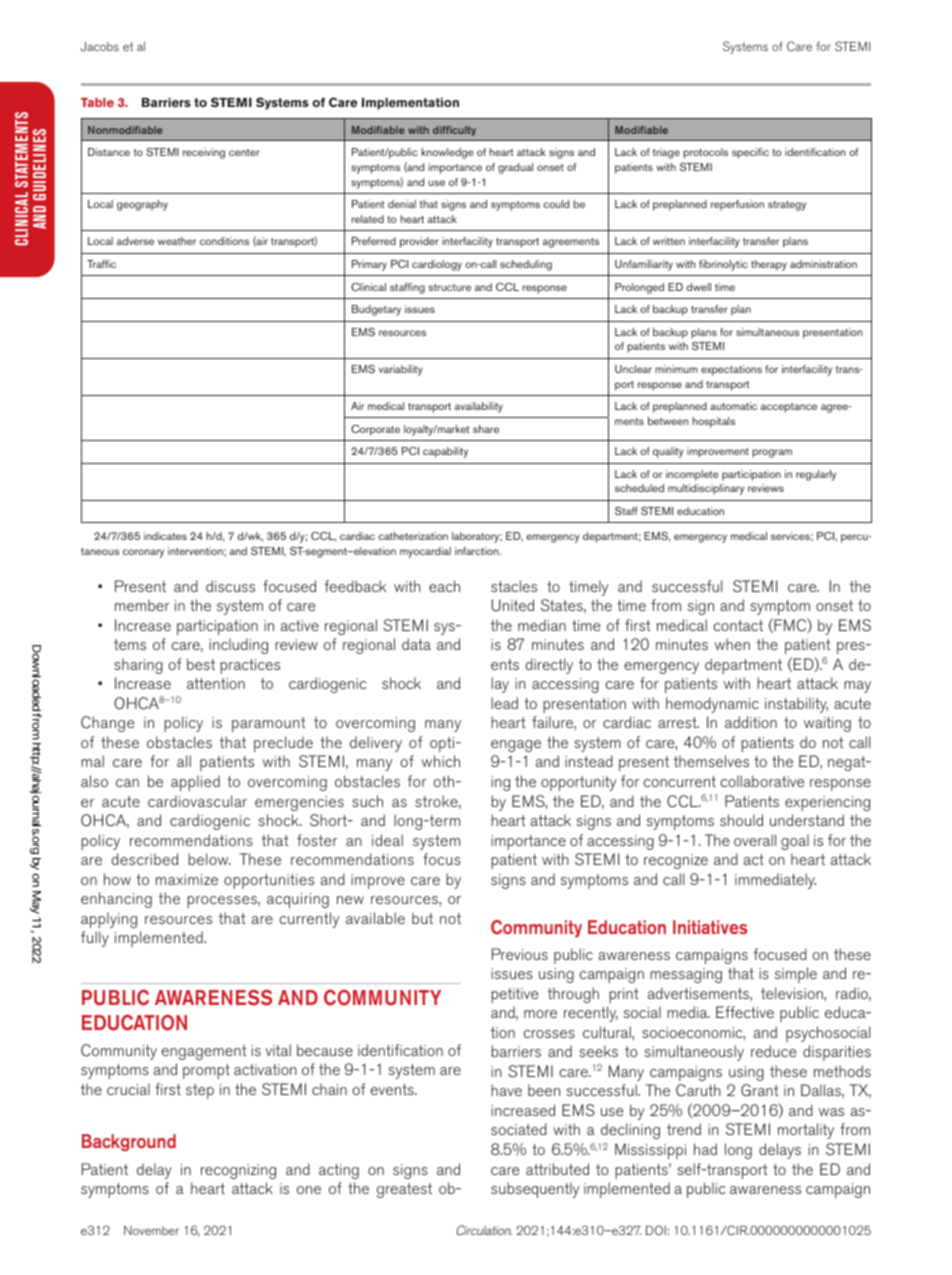  What do you see at coordinates (796, 975) in the page?
I see `simple` at bounding box center [796, 975].
